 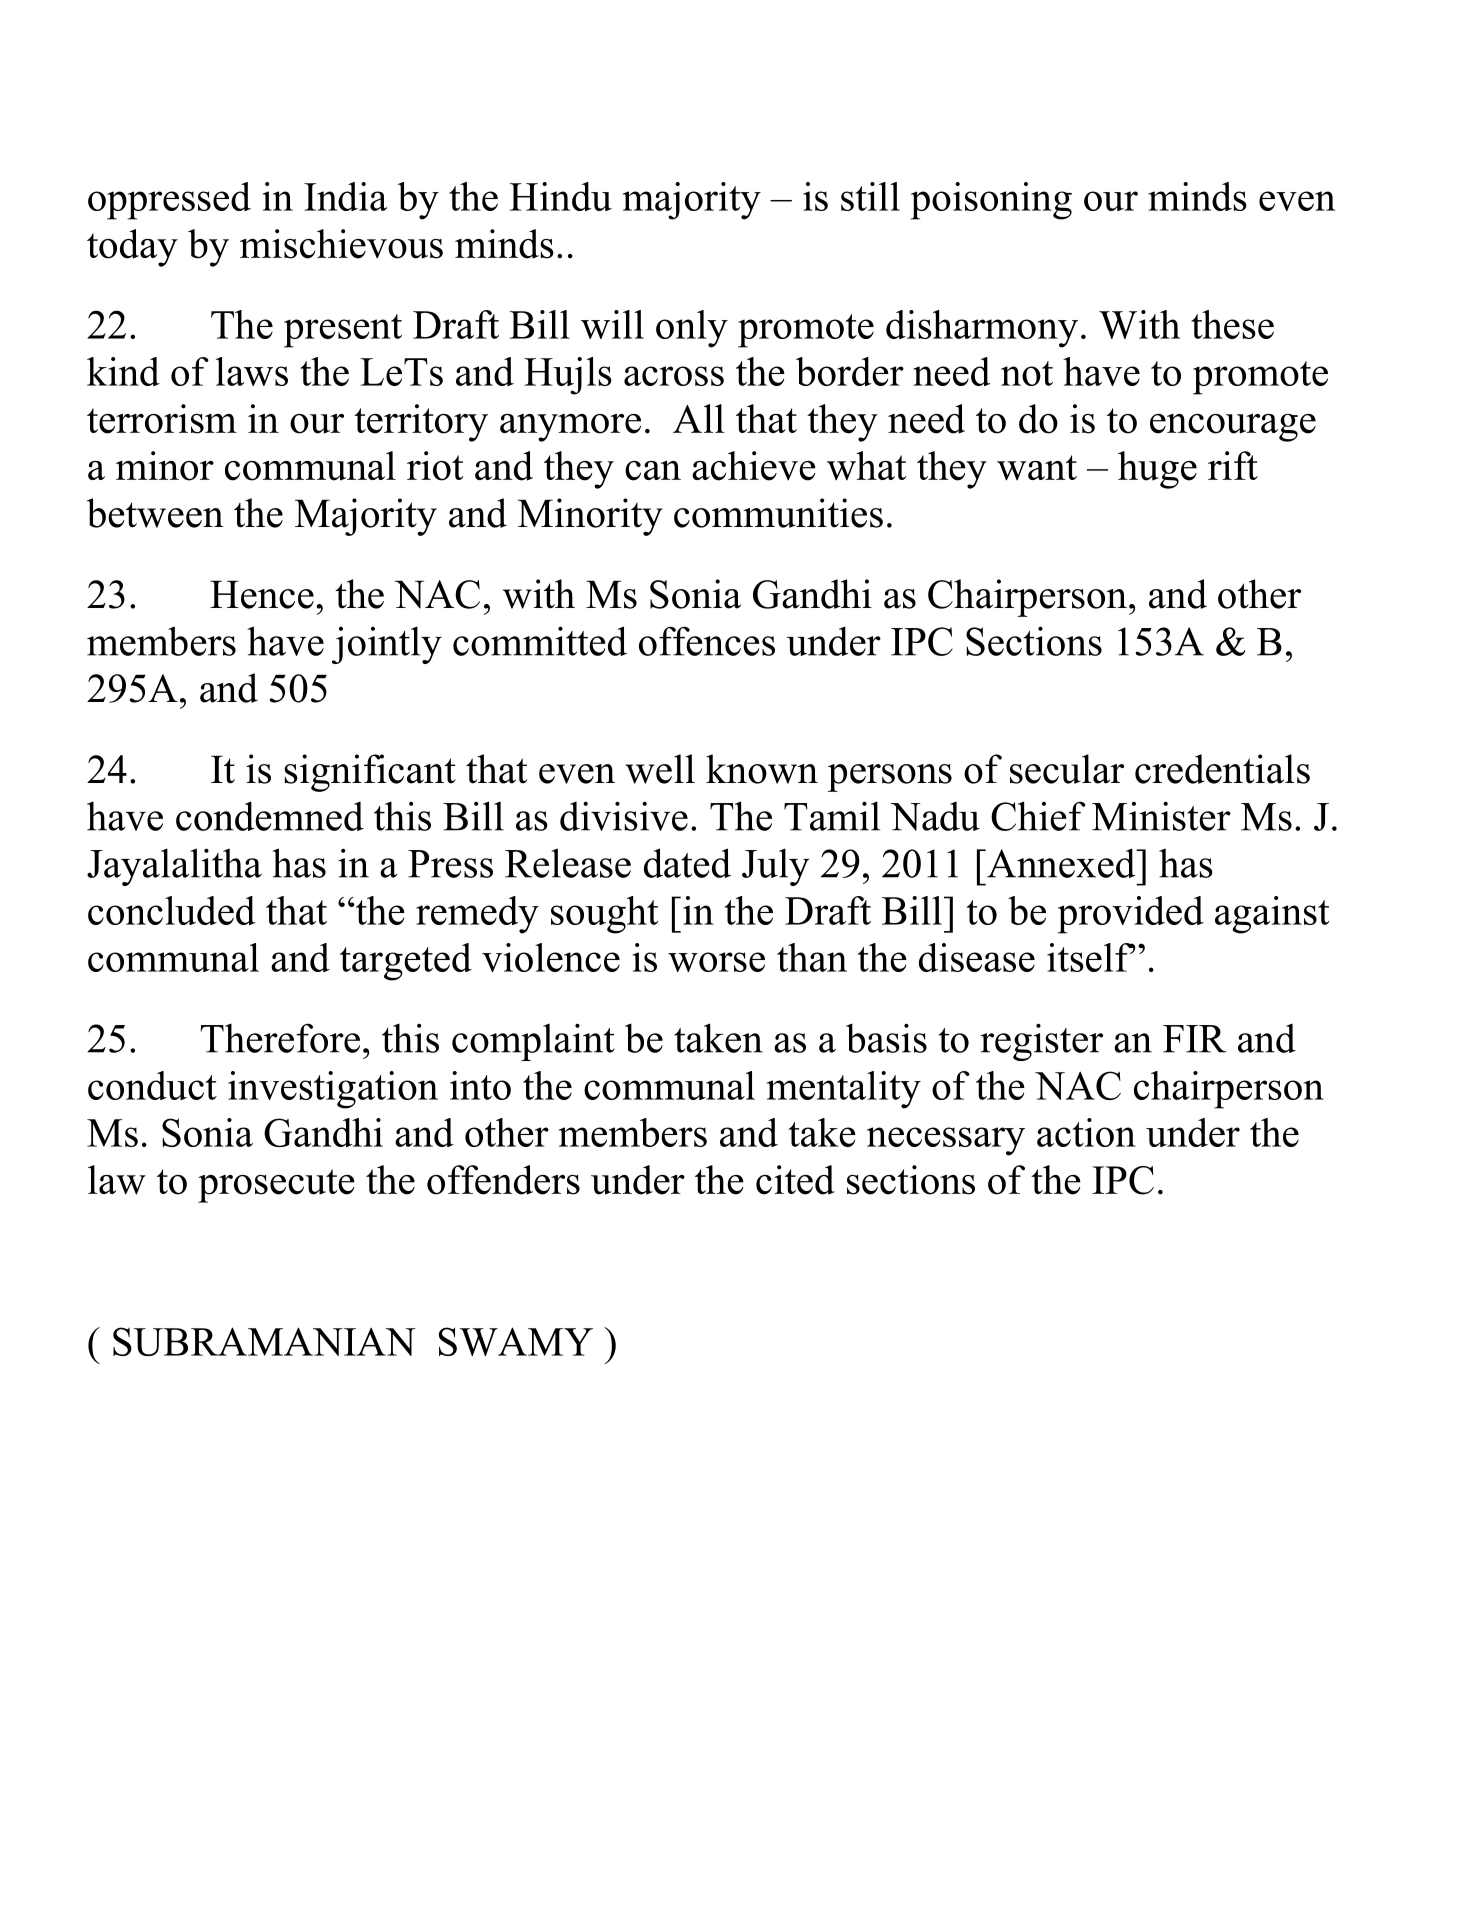 What do you see at coordinates (1086, 1132) in the screenshot?
I see `action` at bounding box center [1086, 1132].
